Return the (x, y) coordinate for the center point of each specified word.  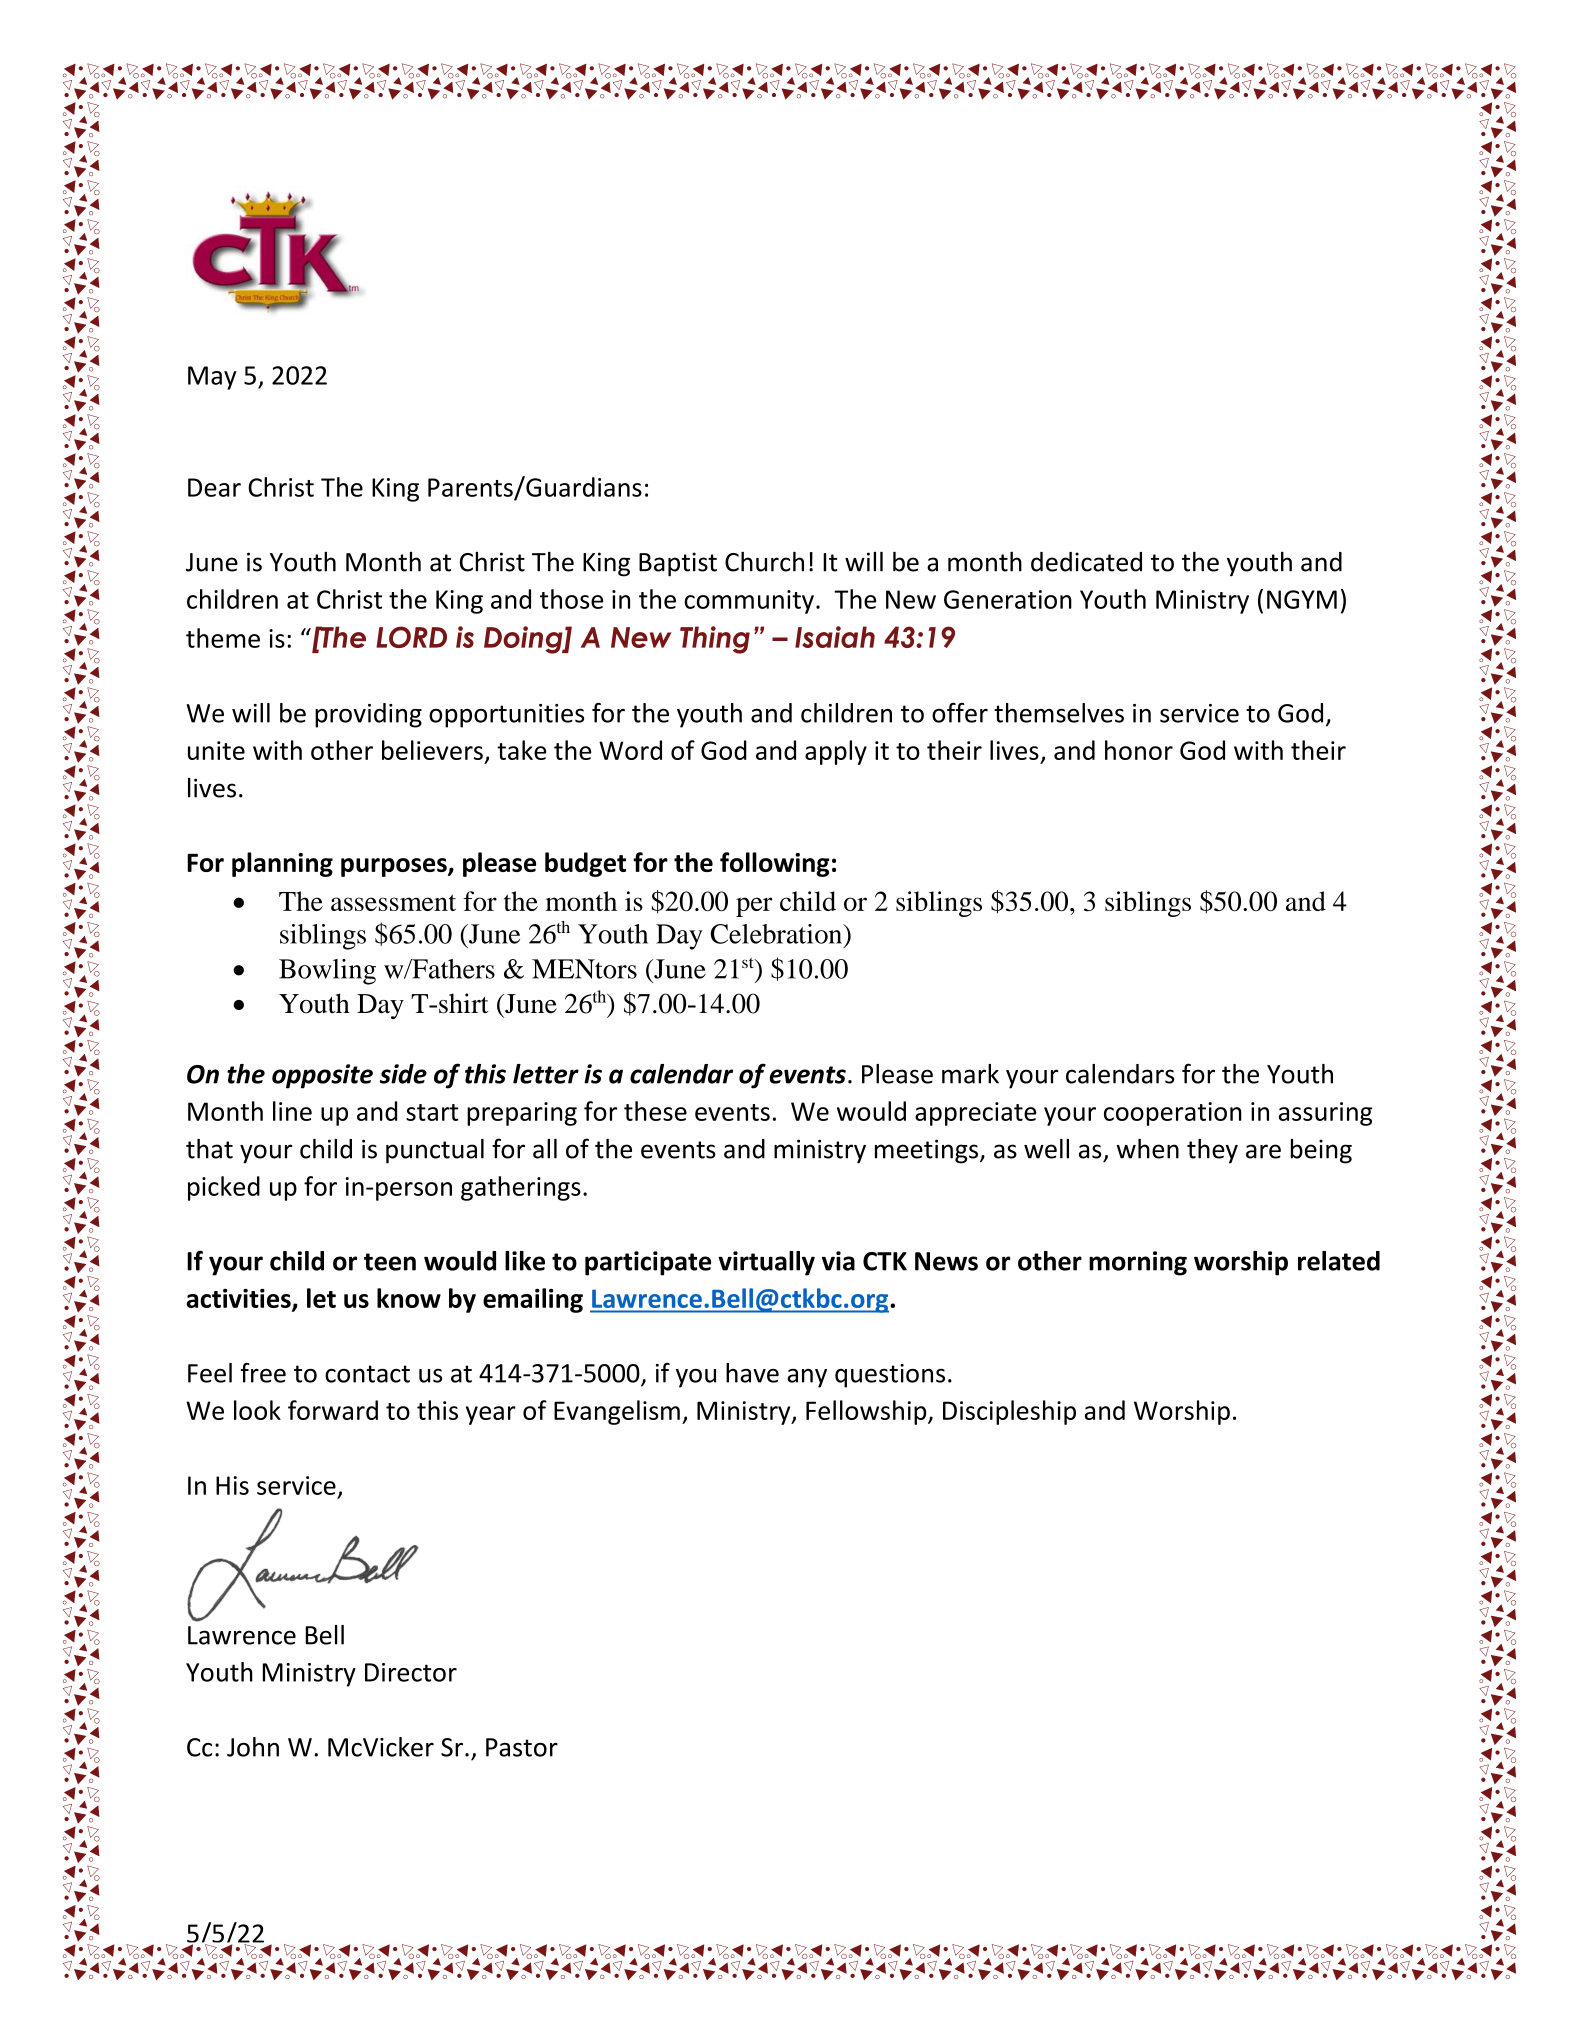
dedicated (1086, 562)
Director (411, 1672)
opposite (322, 1076)
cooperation (1173, 1114)
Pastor (522, 1747)
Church (764, 561)
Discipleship (1009, 1412)
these (655, 1111)
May (212, 378)
